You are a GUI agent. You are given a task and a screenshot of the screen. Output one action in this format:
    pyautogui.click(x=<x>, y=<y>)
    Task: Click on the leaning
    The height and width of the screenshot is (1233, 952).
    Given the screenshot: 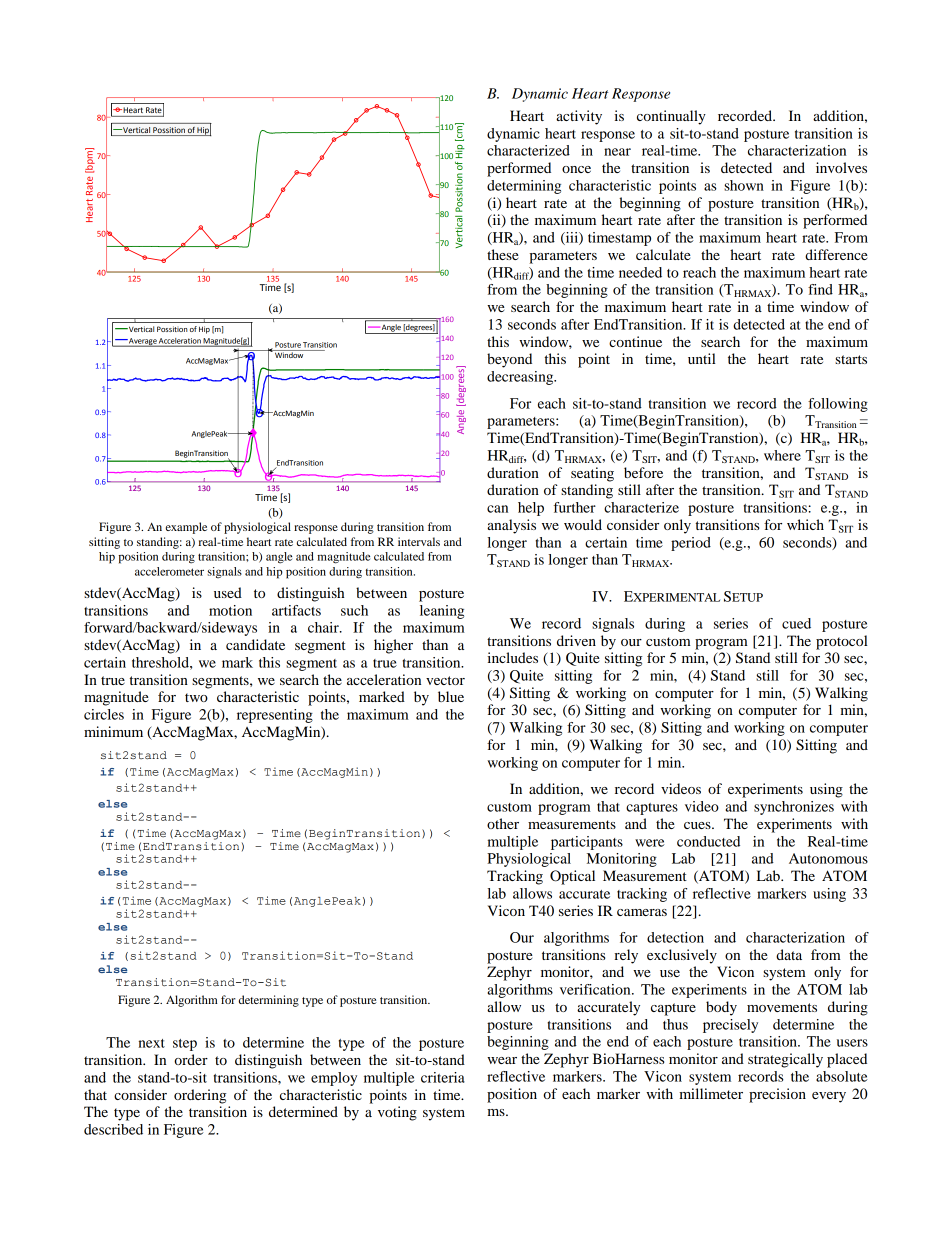 What is the action you would take?
    pyautogui.click(x=442, y=612)
